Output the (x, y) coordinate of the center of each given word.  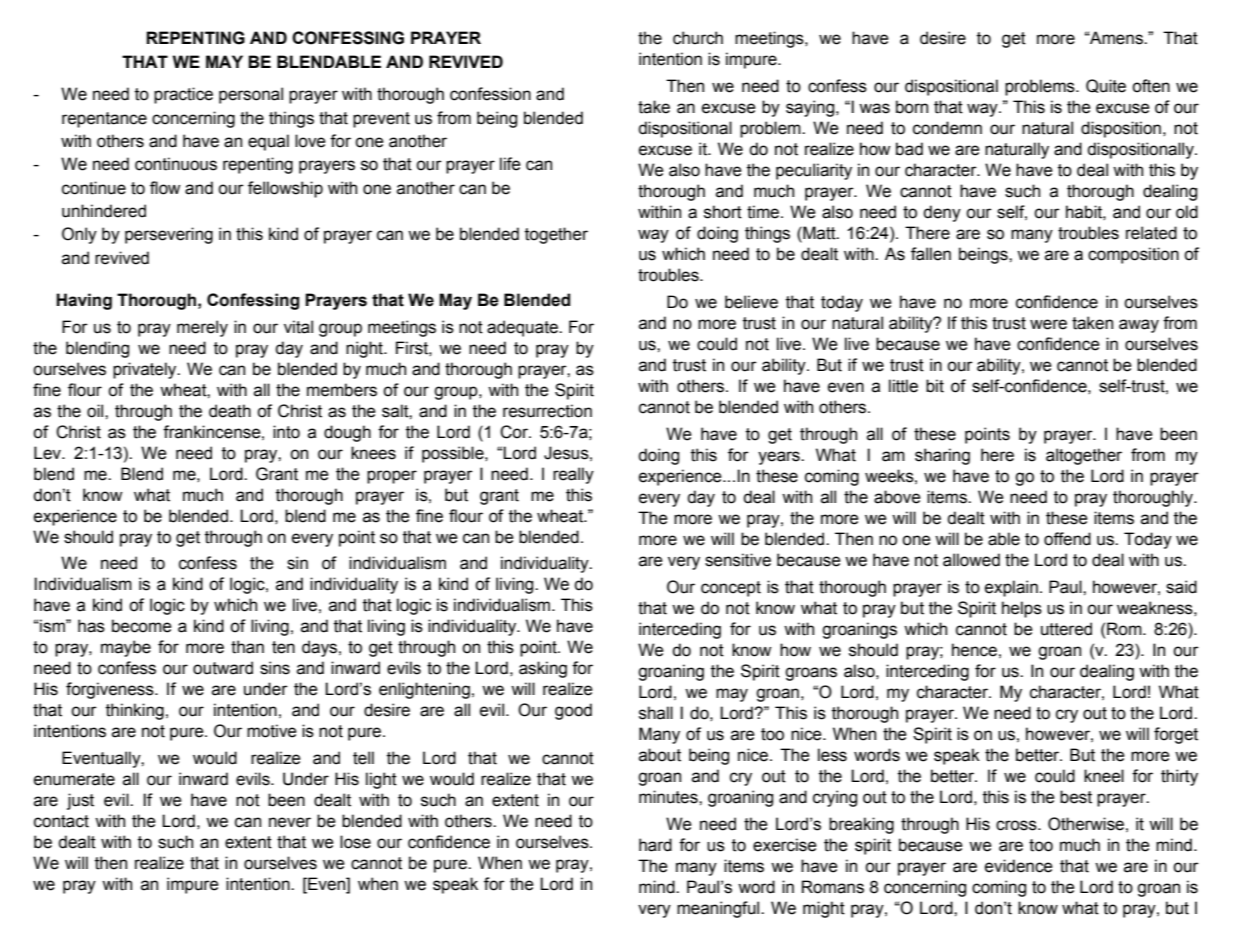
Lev (48, 453)
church (698, 38)
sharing (942, 456)
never (290, 822)
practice (183, 95)
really (573, 475)
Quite (1106, 86)
